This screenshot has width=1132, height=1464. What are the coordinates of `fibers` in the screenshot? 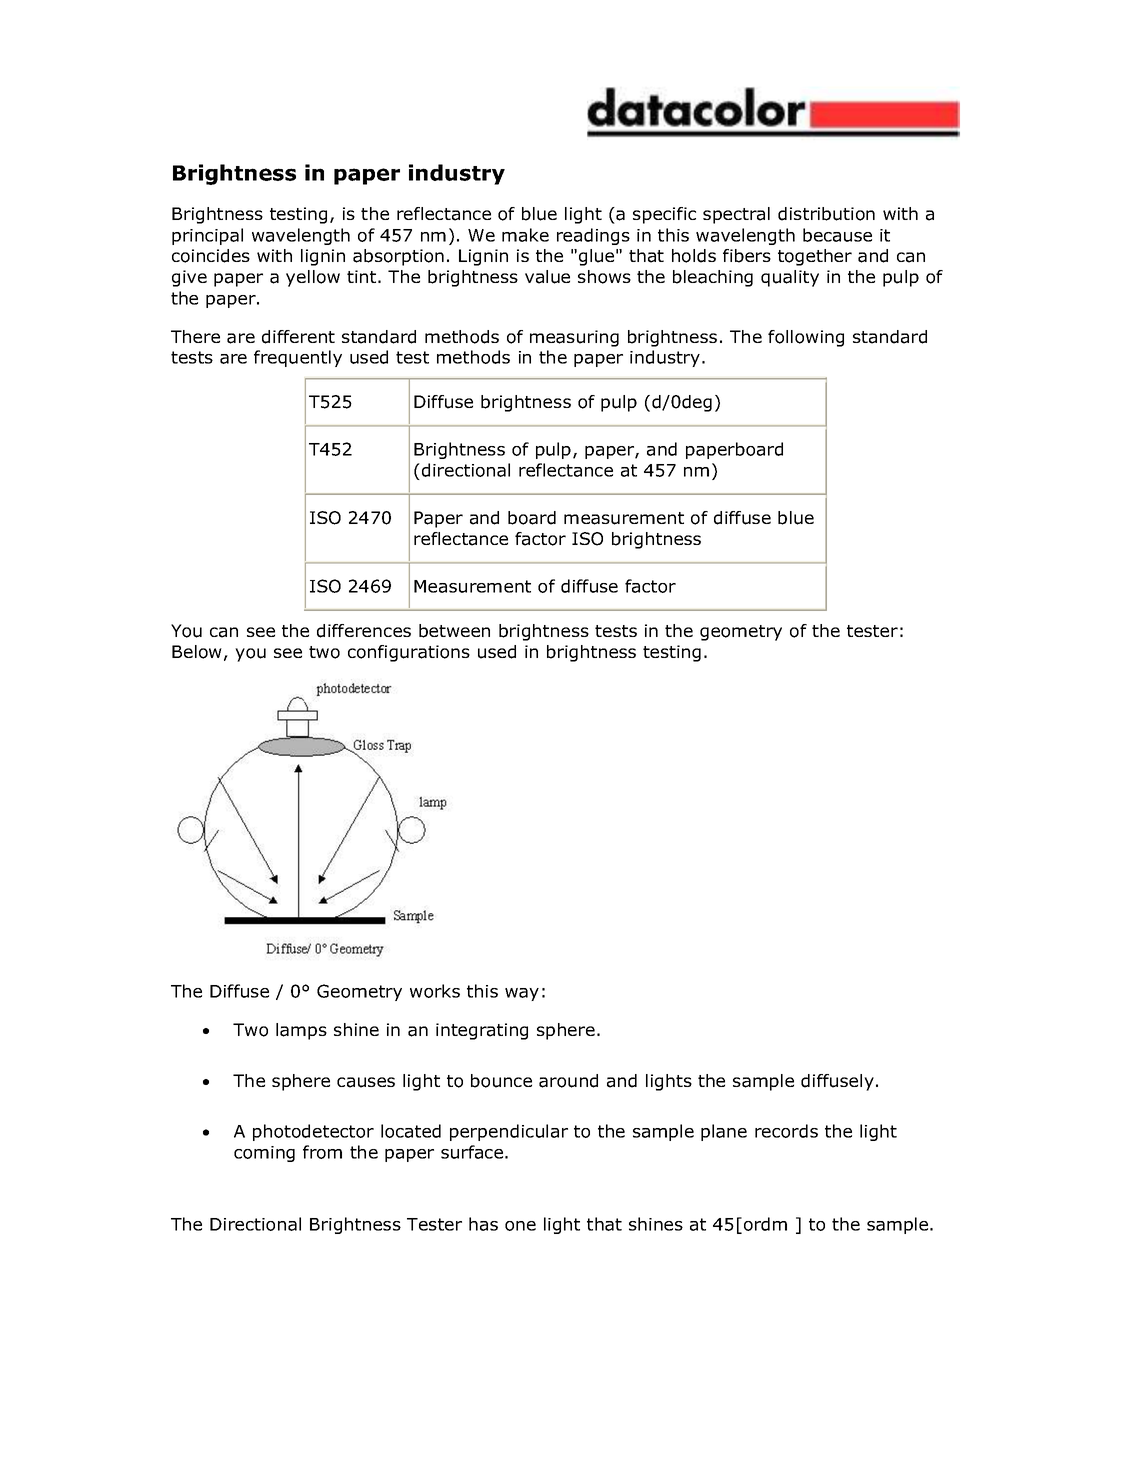 It's located at (747, 256).
